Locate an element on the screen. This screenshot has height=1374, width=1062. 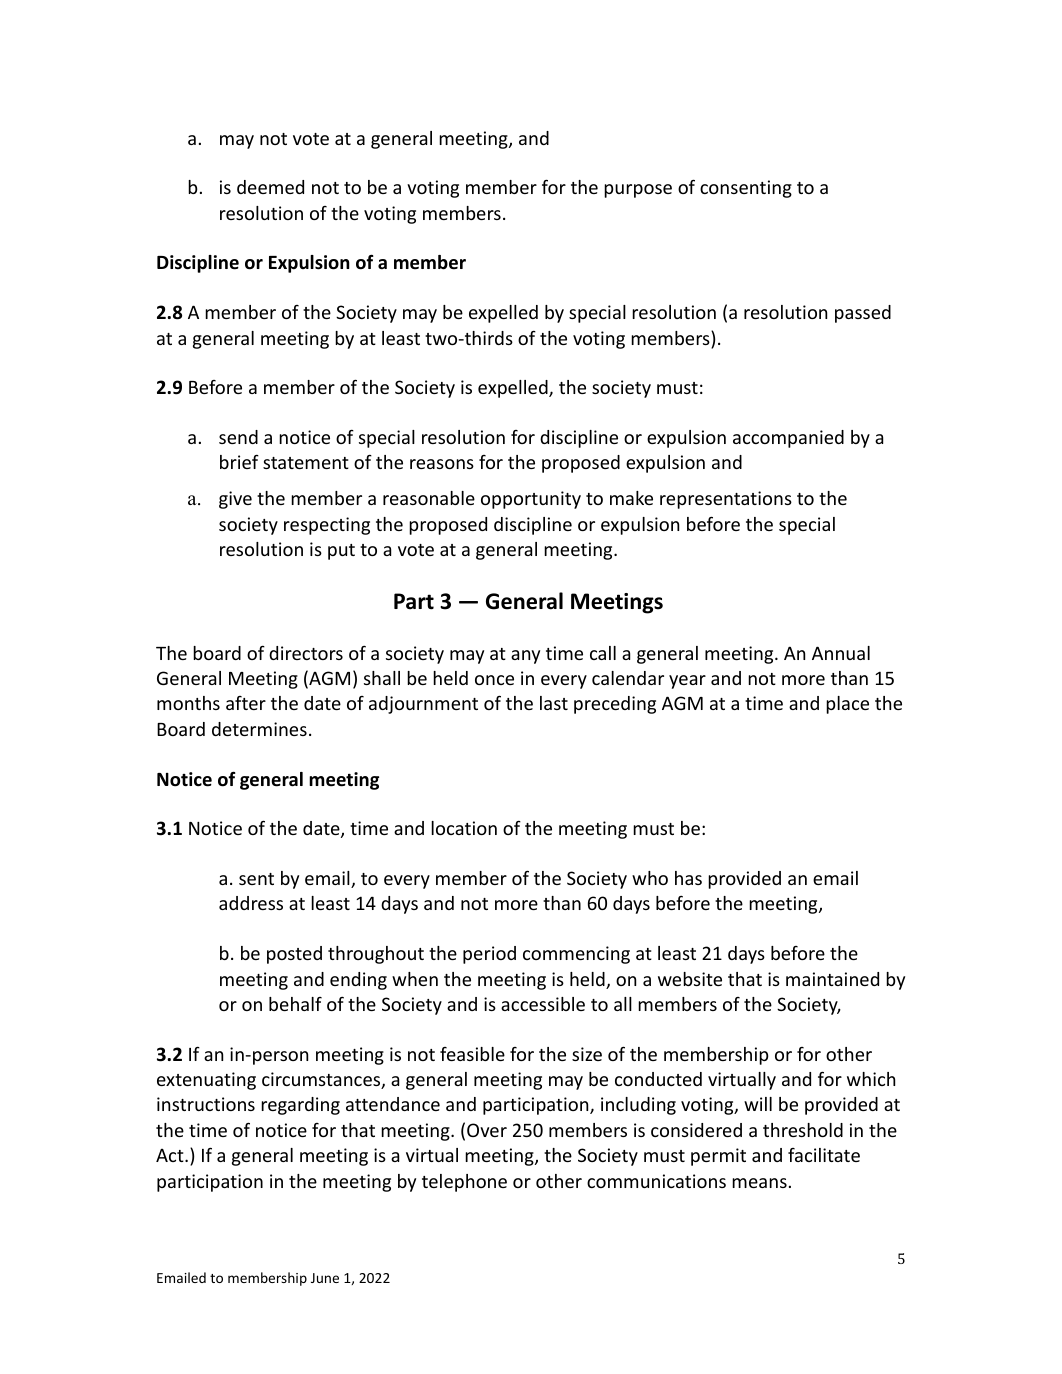
deemed is located at coordinates (270, 187).
